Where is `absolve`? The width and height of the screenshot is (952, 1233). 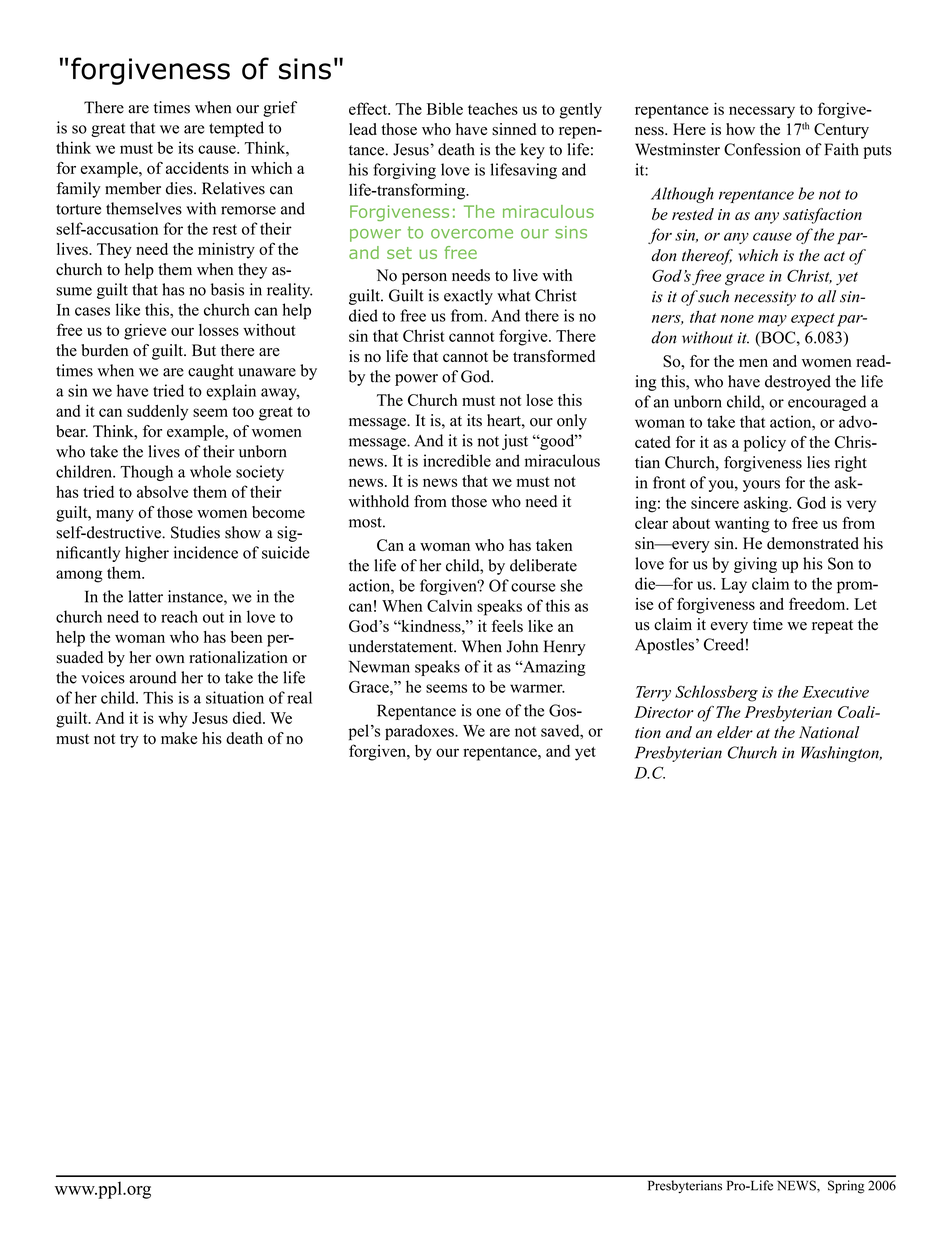
absolve is located at coordinates (162, 491).
